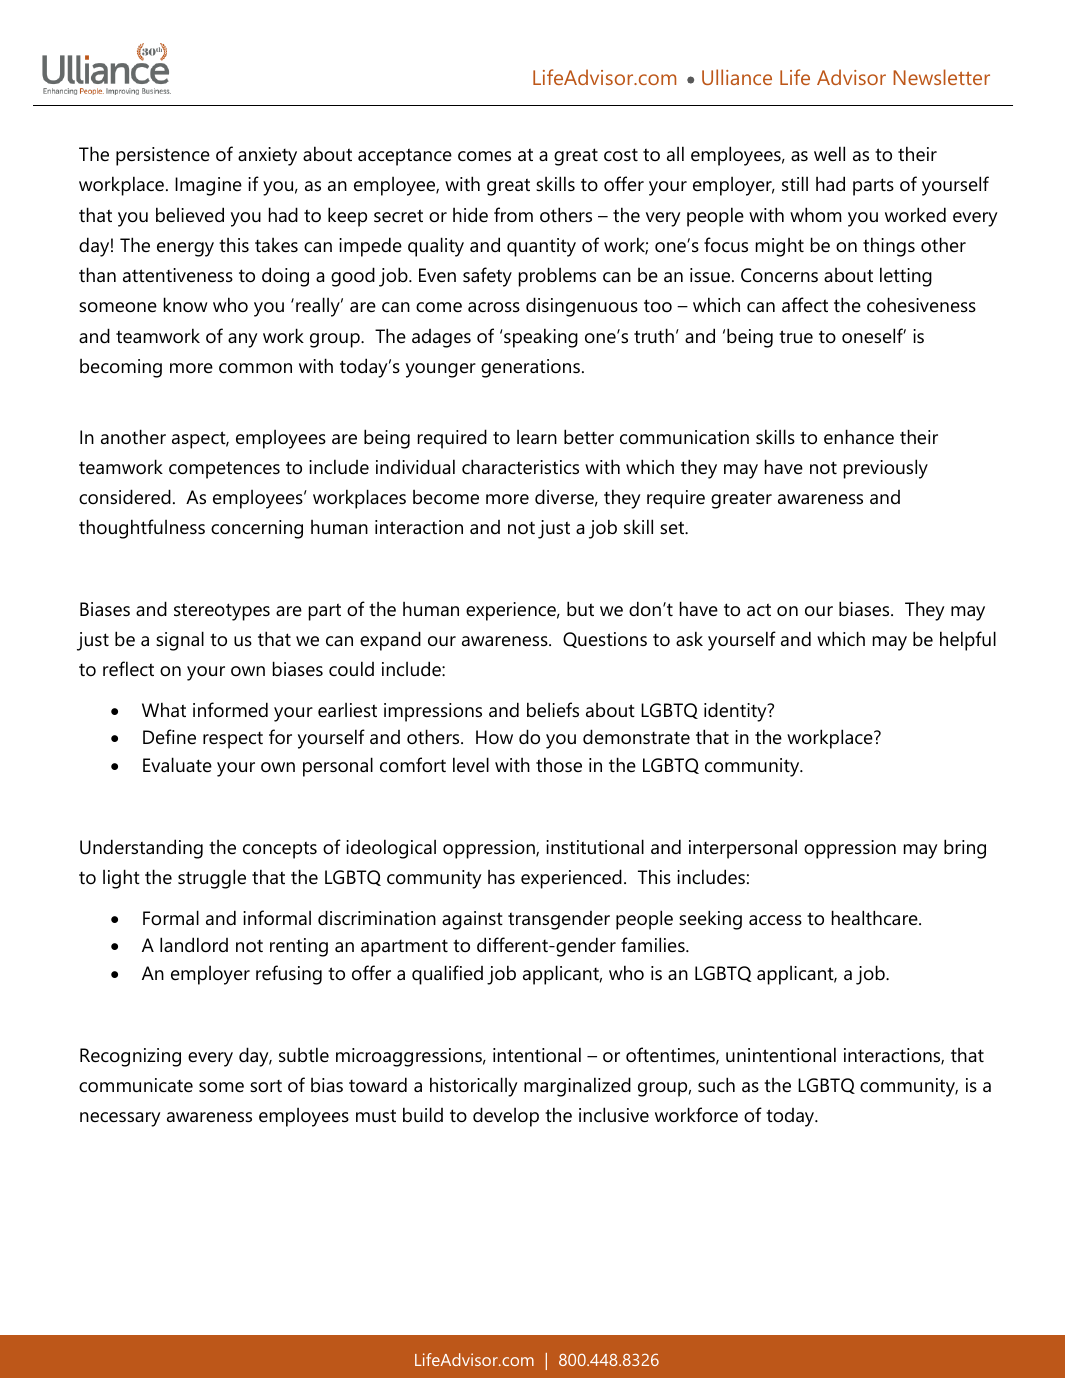 This screenshot has width=1065, height=1378. I want to click on those, so click(559, 764).
